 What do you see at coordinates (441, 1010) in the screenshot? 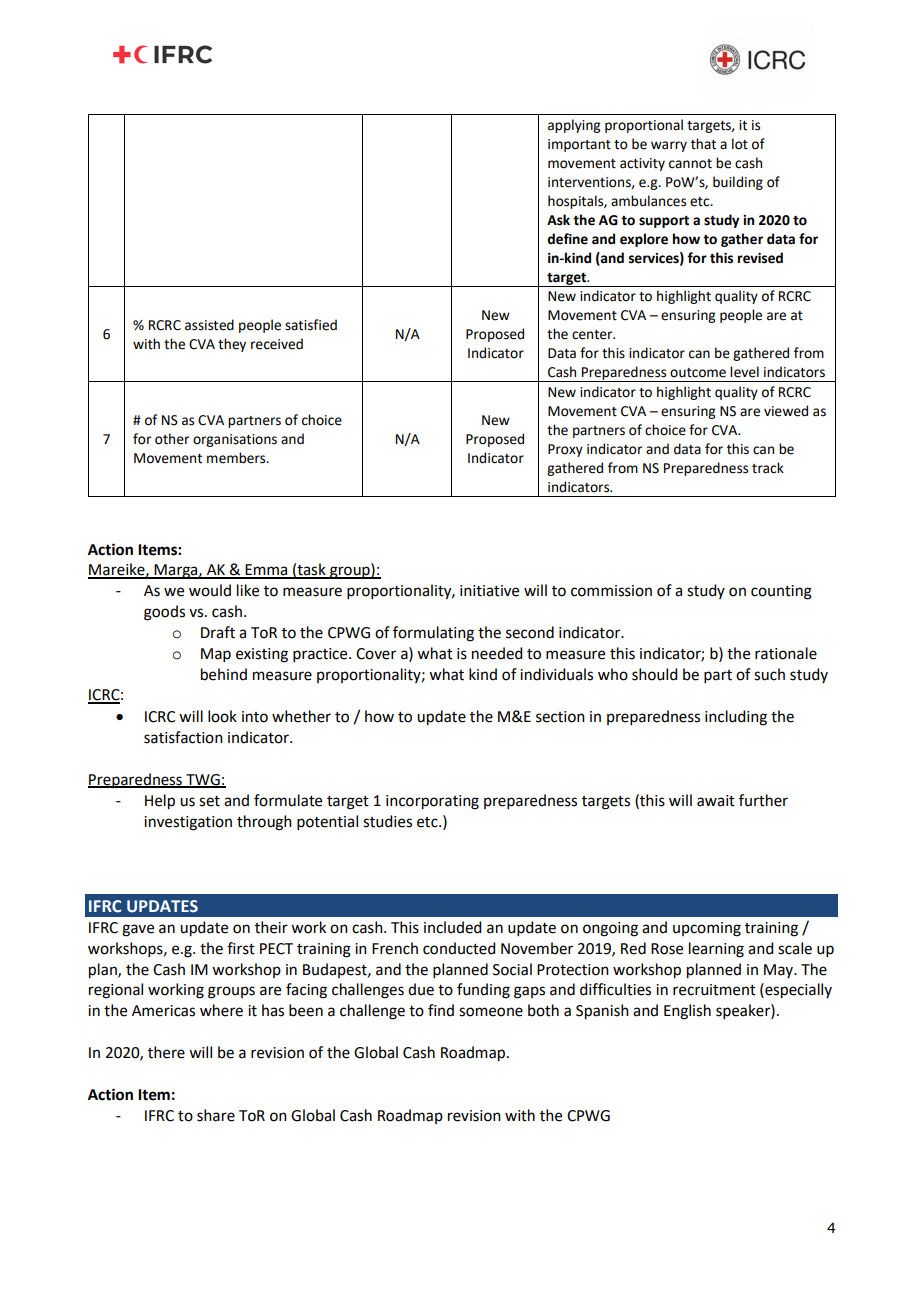
I see `find` at bounding box center [441, 1010].
